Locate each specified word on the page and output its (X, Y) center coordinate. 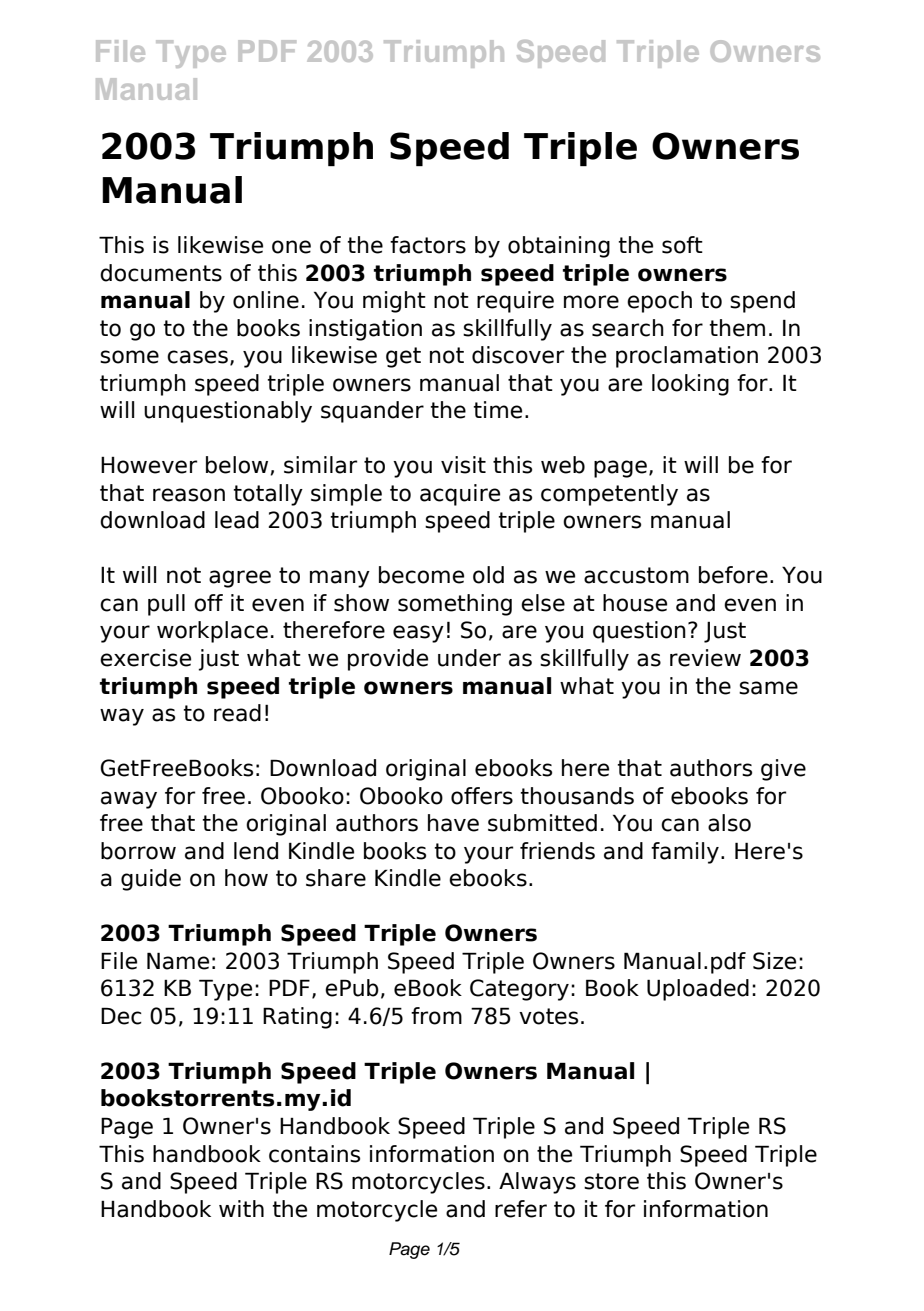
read (237, 713)
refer (521, 1209)
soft (682, 245)
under (469, 658)
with (241, 1208)
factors (428, 245)
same (768, 688)
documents (161, 273)
